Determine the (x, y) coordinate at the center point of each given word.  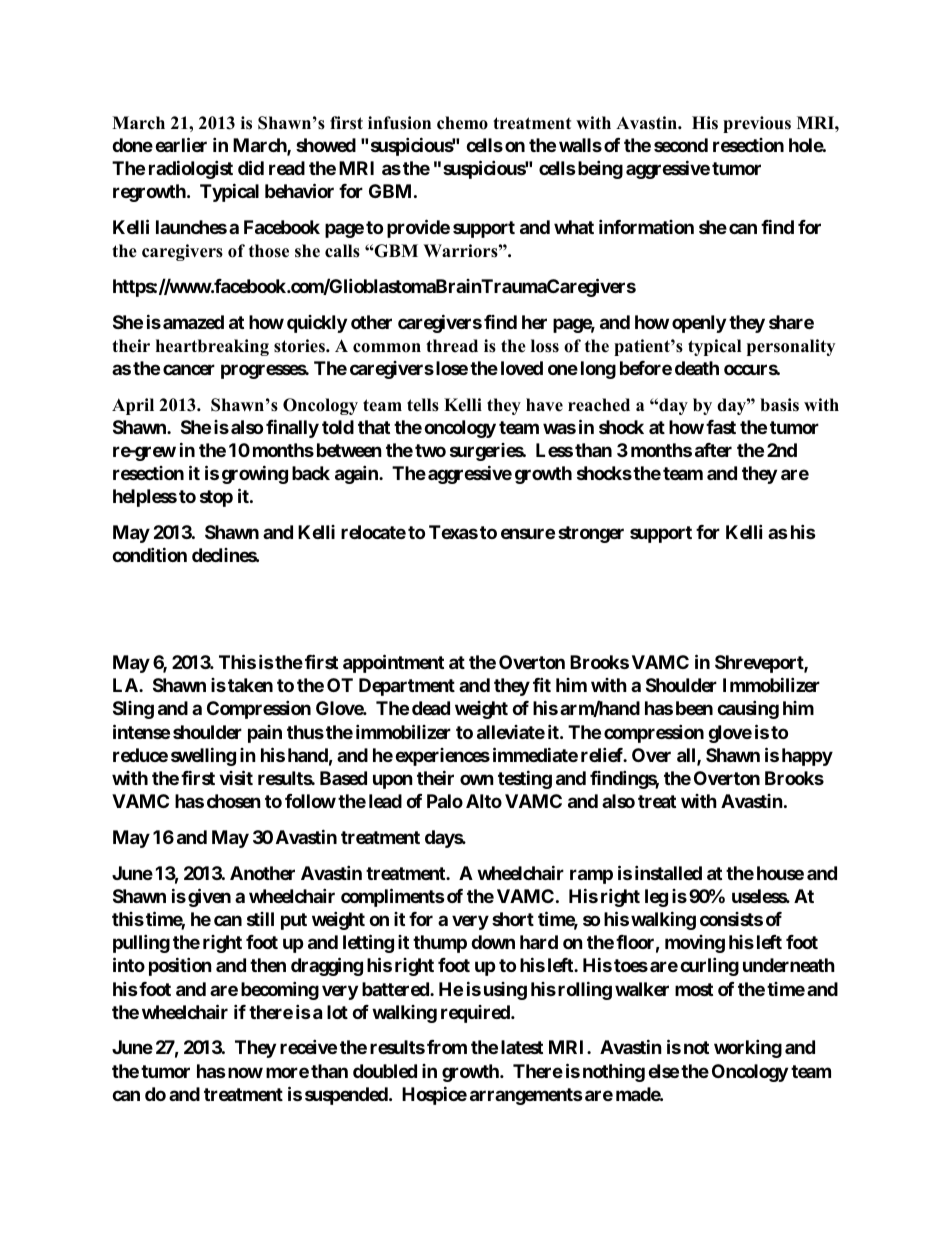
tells (423, 405)
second (681, 145)
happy (807, 757)
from (447, 1047)
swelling (203, 756)
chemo (462, 123)
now (244, 1072)
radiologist (191, 169)
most (694, 989)
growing (255, 474)
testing (525, 779)
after (713, 450)
